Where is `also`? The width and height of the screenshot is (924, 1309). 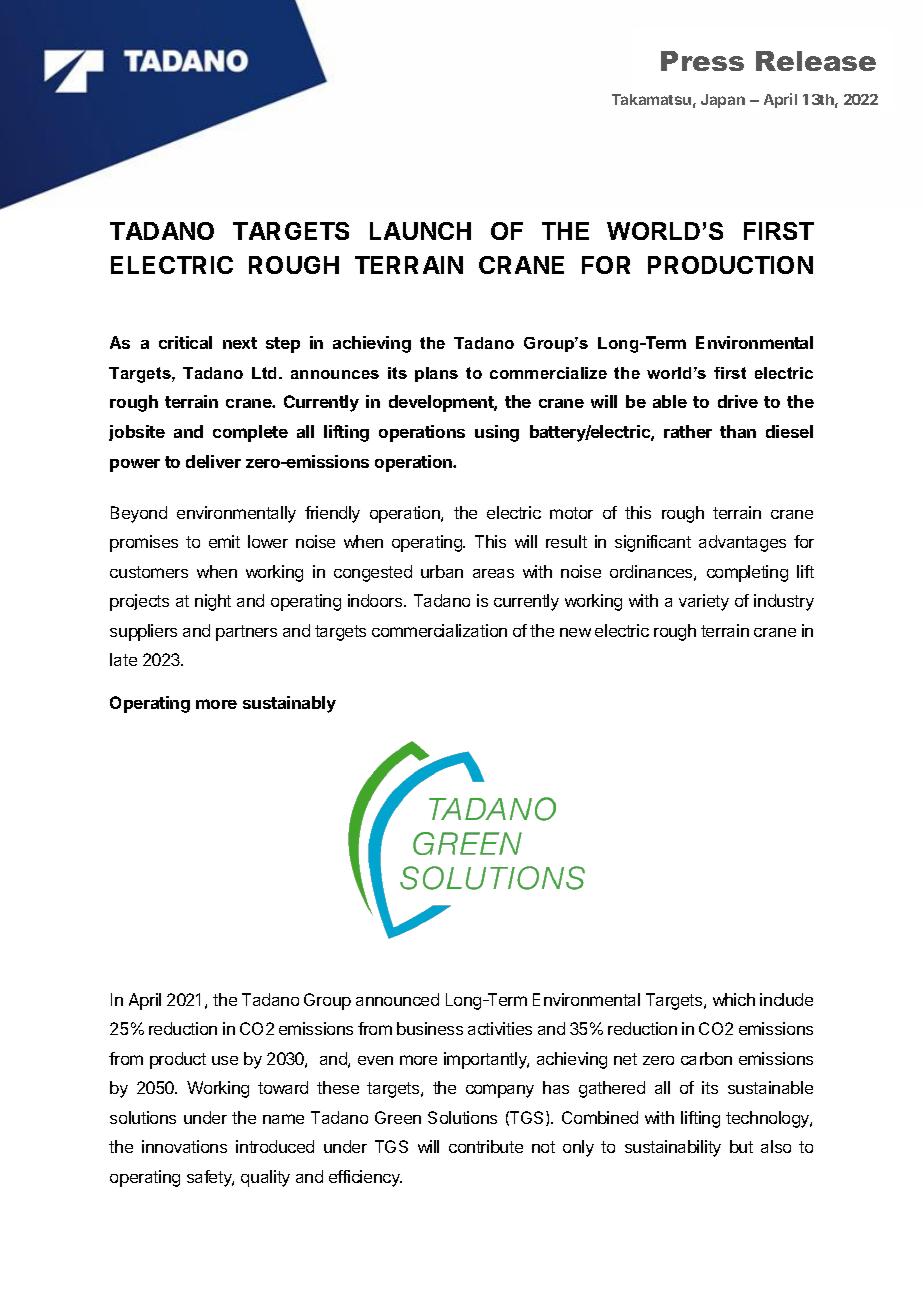 also is located at coordinates (776, 1146).
